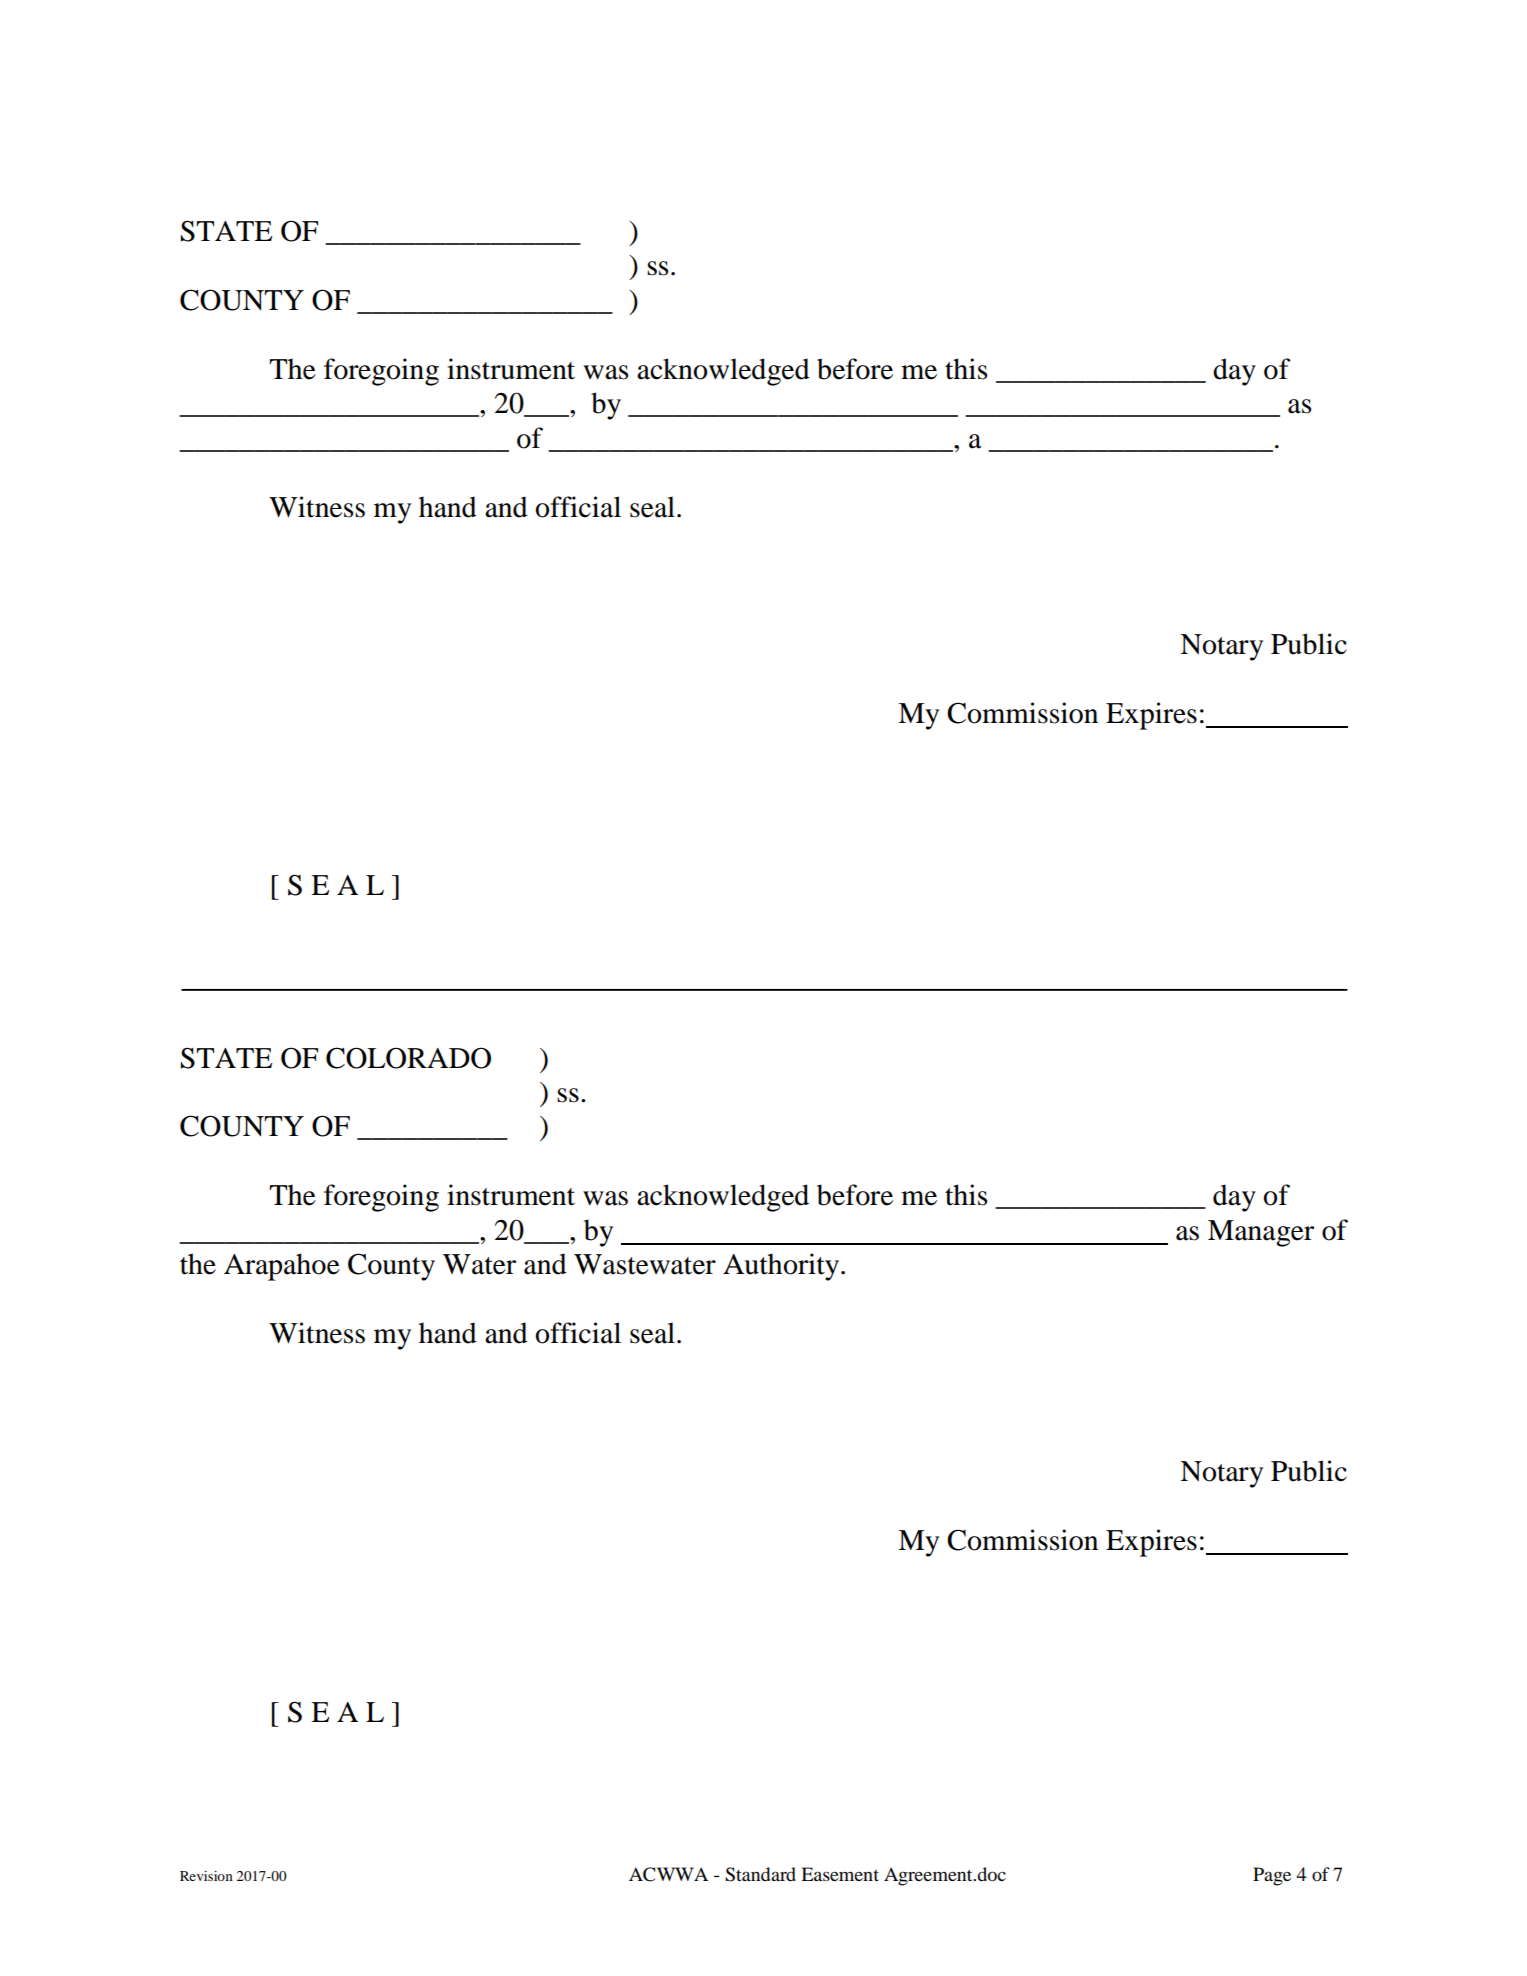 This screenshot has width=1527, height=1976. I want to click on COLORADO, so click(408, 1058).
